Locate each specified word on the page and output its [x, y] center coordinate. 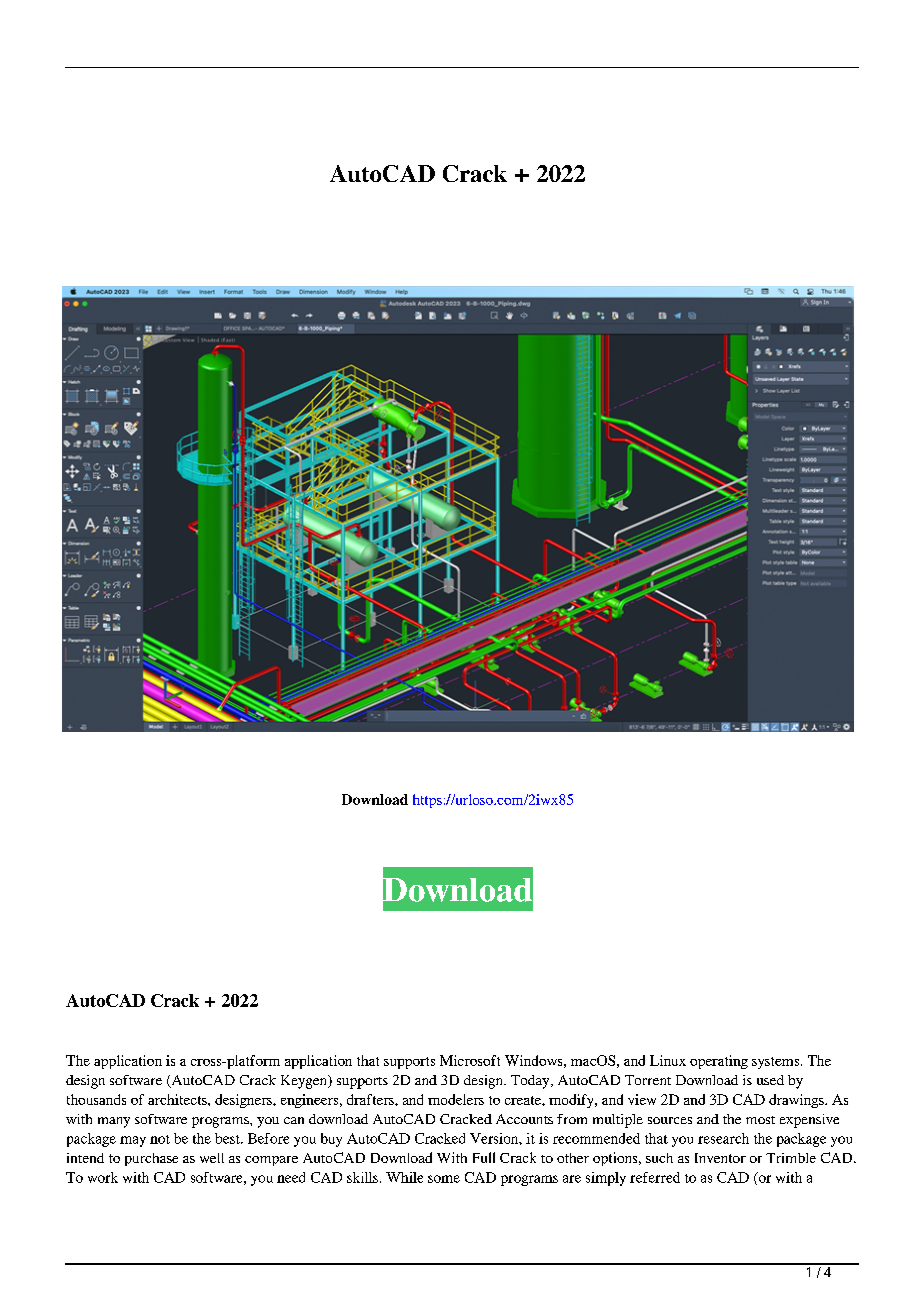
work [103, 1177]
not [160, 1139]
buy [331, 1140]
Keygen [305, 1082]
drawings [797, 1101]
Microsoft [470, 1060]
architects [178, 1099]
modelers [456, 1099]
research [723, 1138]
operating [719, 1062]
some [444, 1179]
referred [655, 1177]
